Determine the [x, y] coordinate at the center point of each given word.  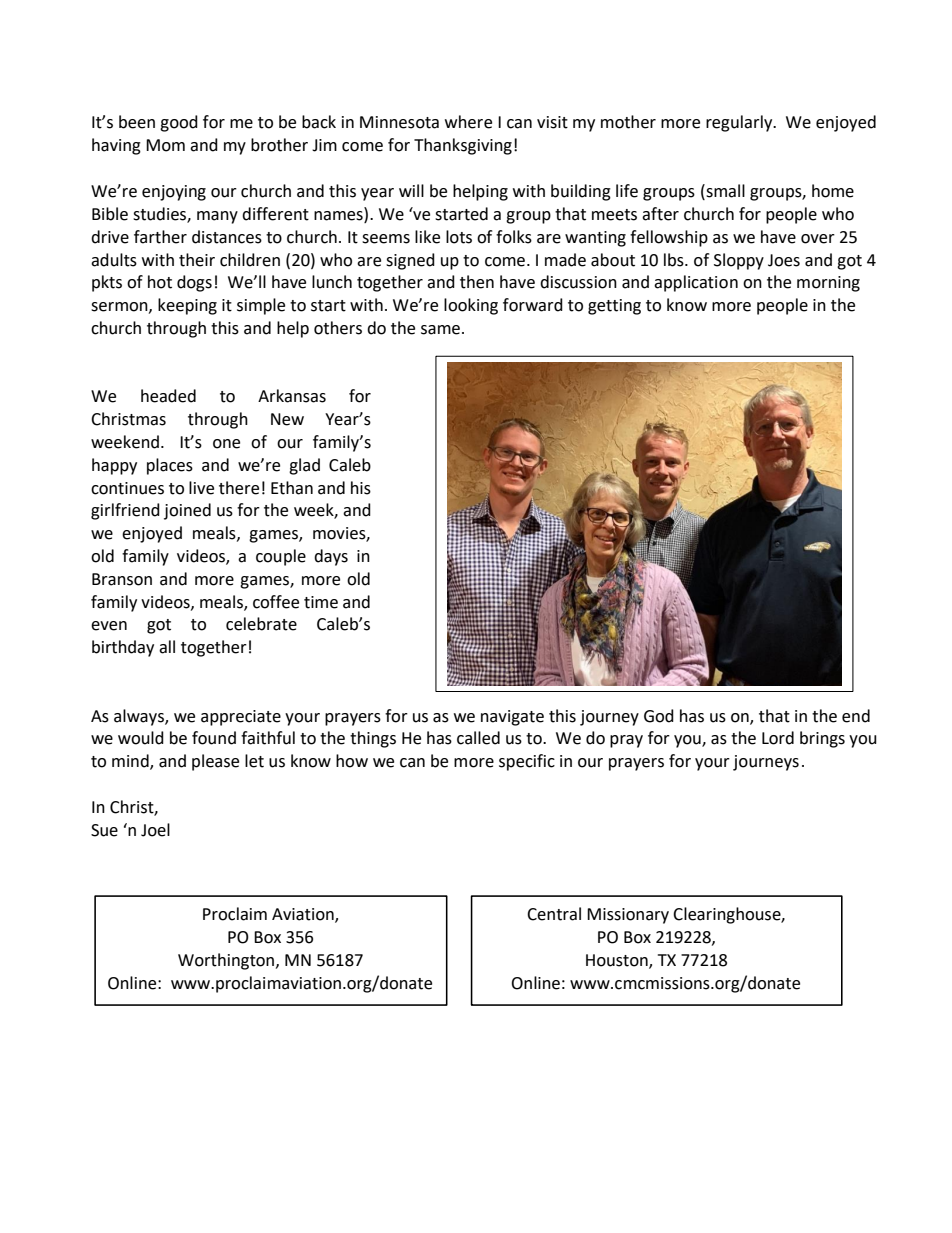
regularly [740, 123]
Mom [165, 145]
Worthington [227, 961]
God [659, 716]
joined [187, 511]
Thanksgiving [463, 146]
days [331, 557]
